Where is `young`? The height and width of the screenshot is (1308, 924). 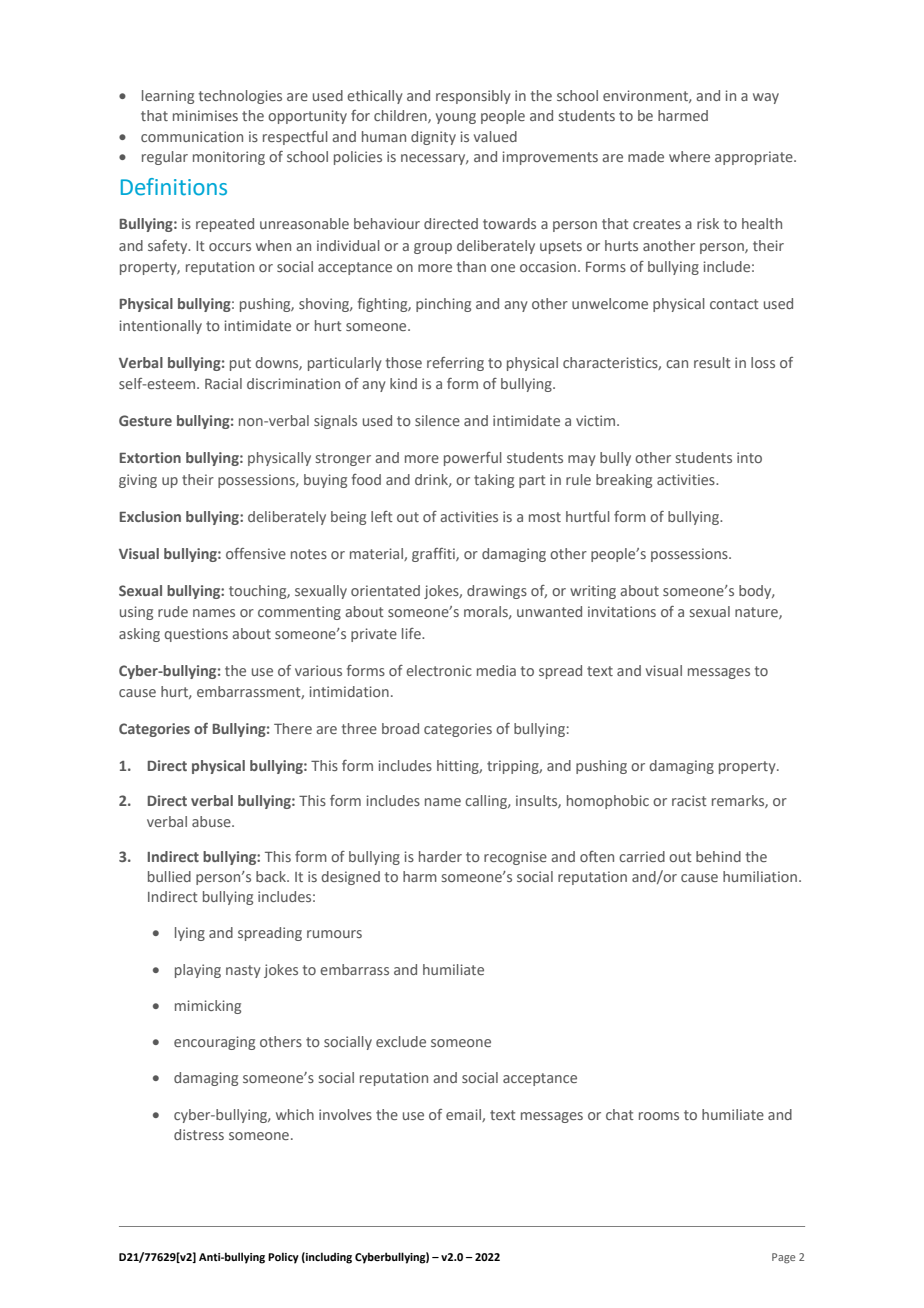 young is located at coordinates (456, 118).
